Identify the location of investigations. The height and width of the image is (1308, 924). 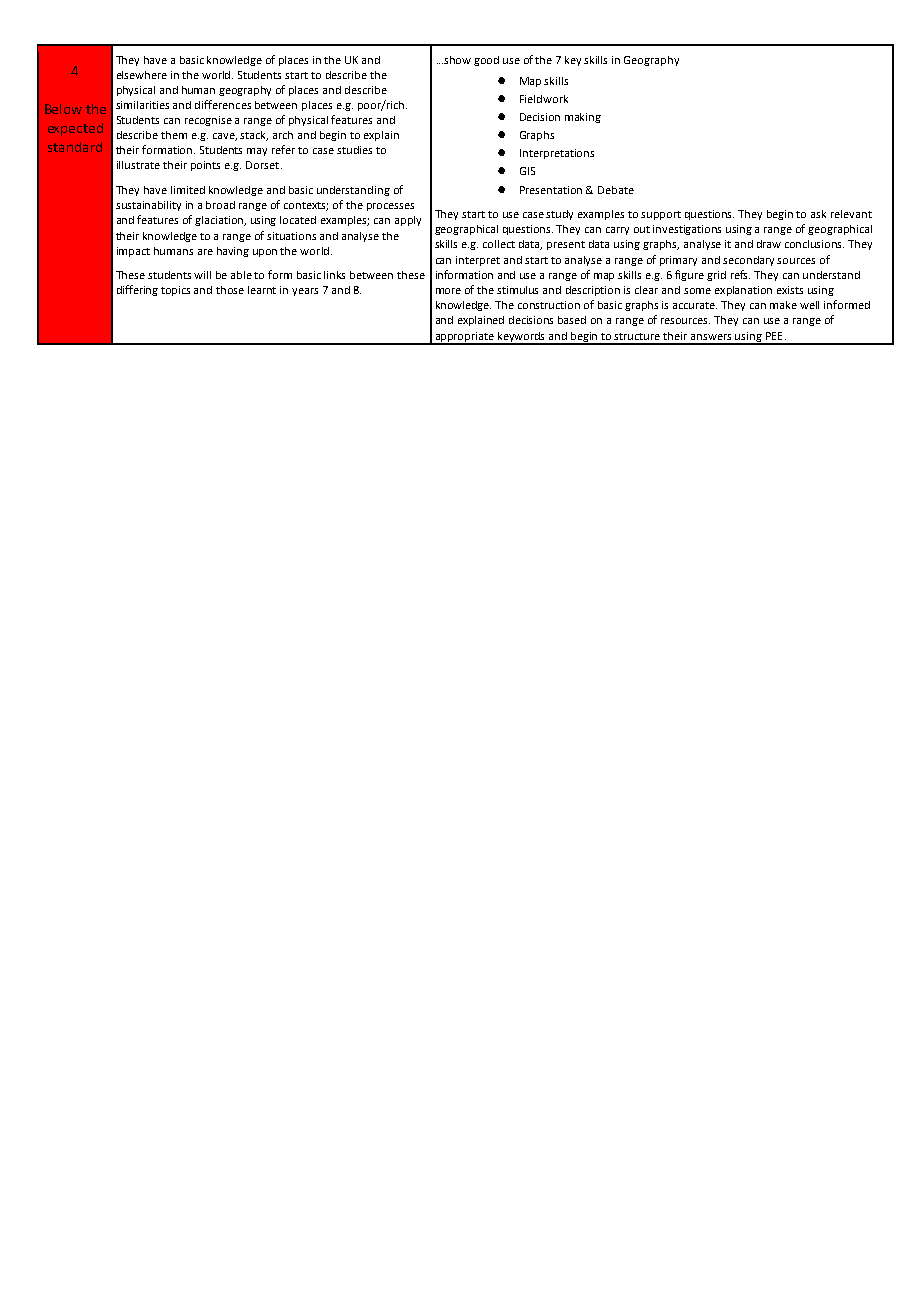
(687, 230).
